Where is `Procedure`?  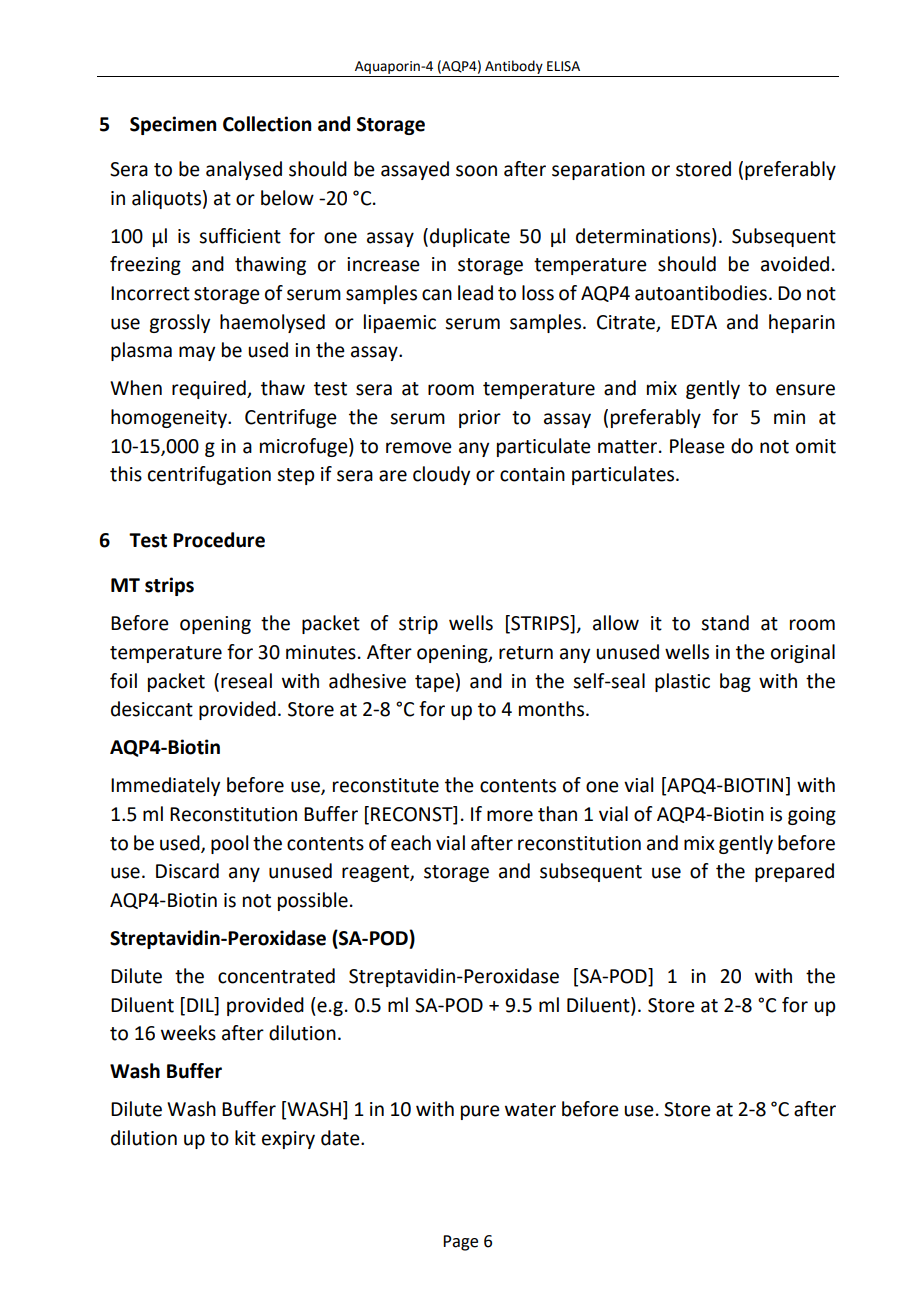
Procedure is located at coordinates (219, 540).
